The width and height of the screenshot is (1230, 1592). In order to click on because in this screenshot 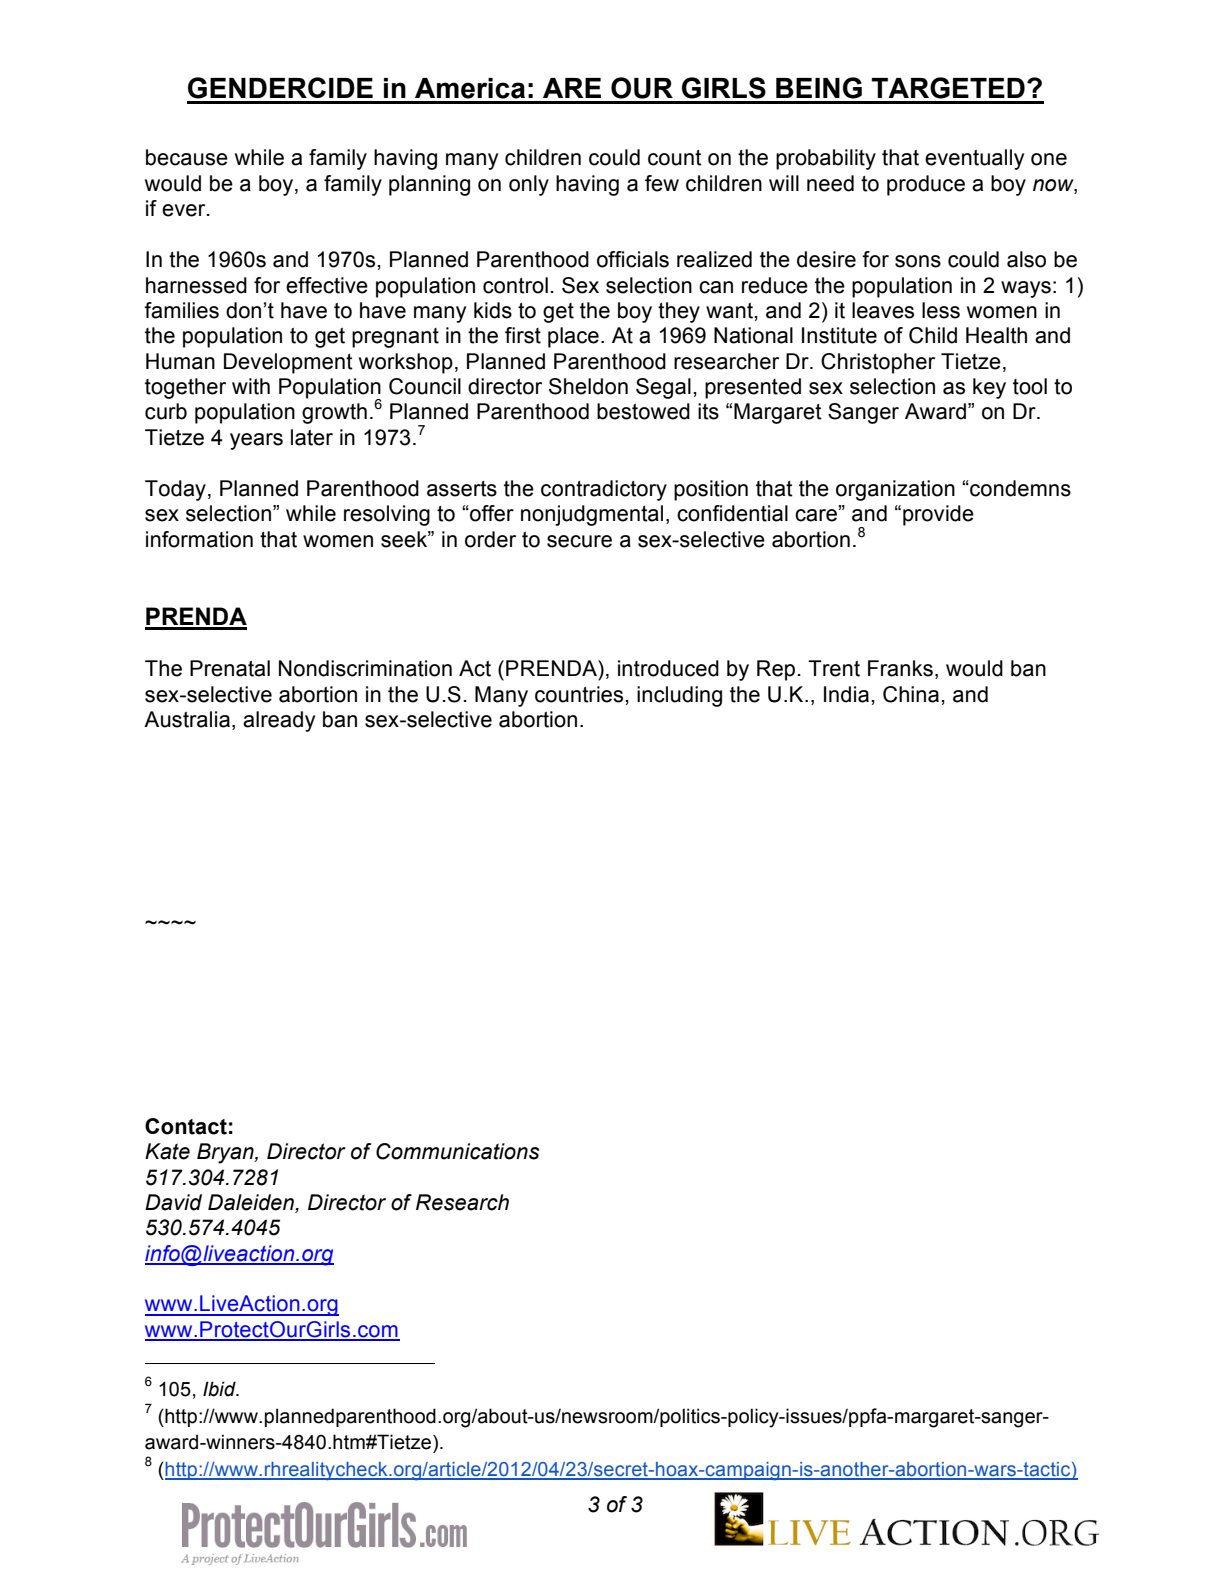, I will do `click(187, 157)`.
